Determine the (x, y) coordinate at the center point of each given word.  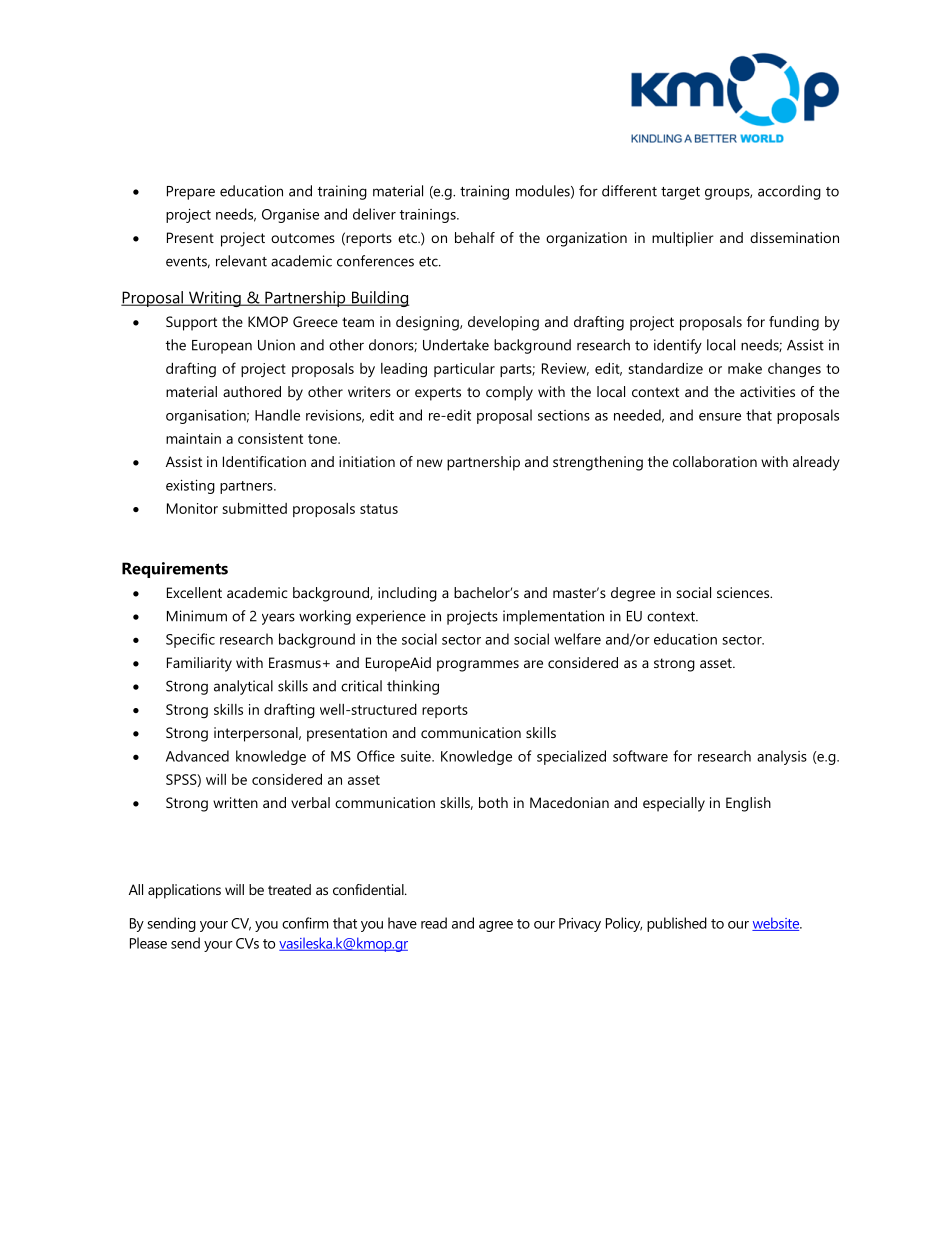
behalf (475, 237)
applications (184, 891)
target (680, 193)
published (677, 924)
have (402, 923)
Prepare (191, 193)
